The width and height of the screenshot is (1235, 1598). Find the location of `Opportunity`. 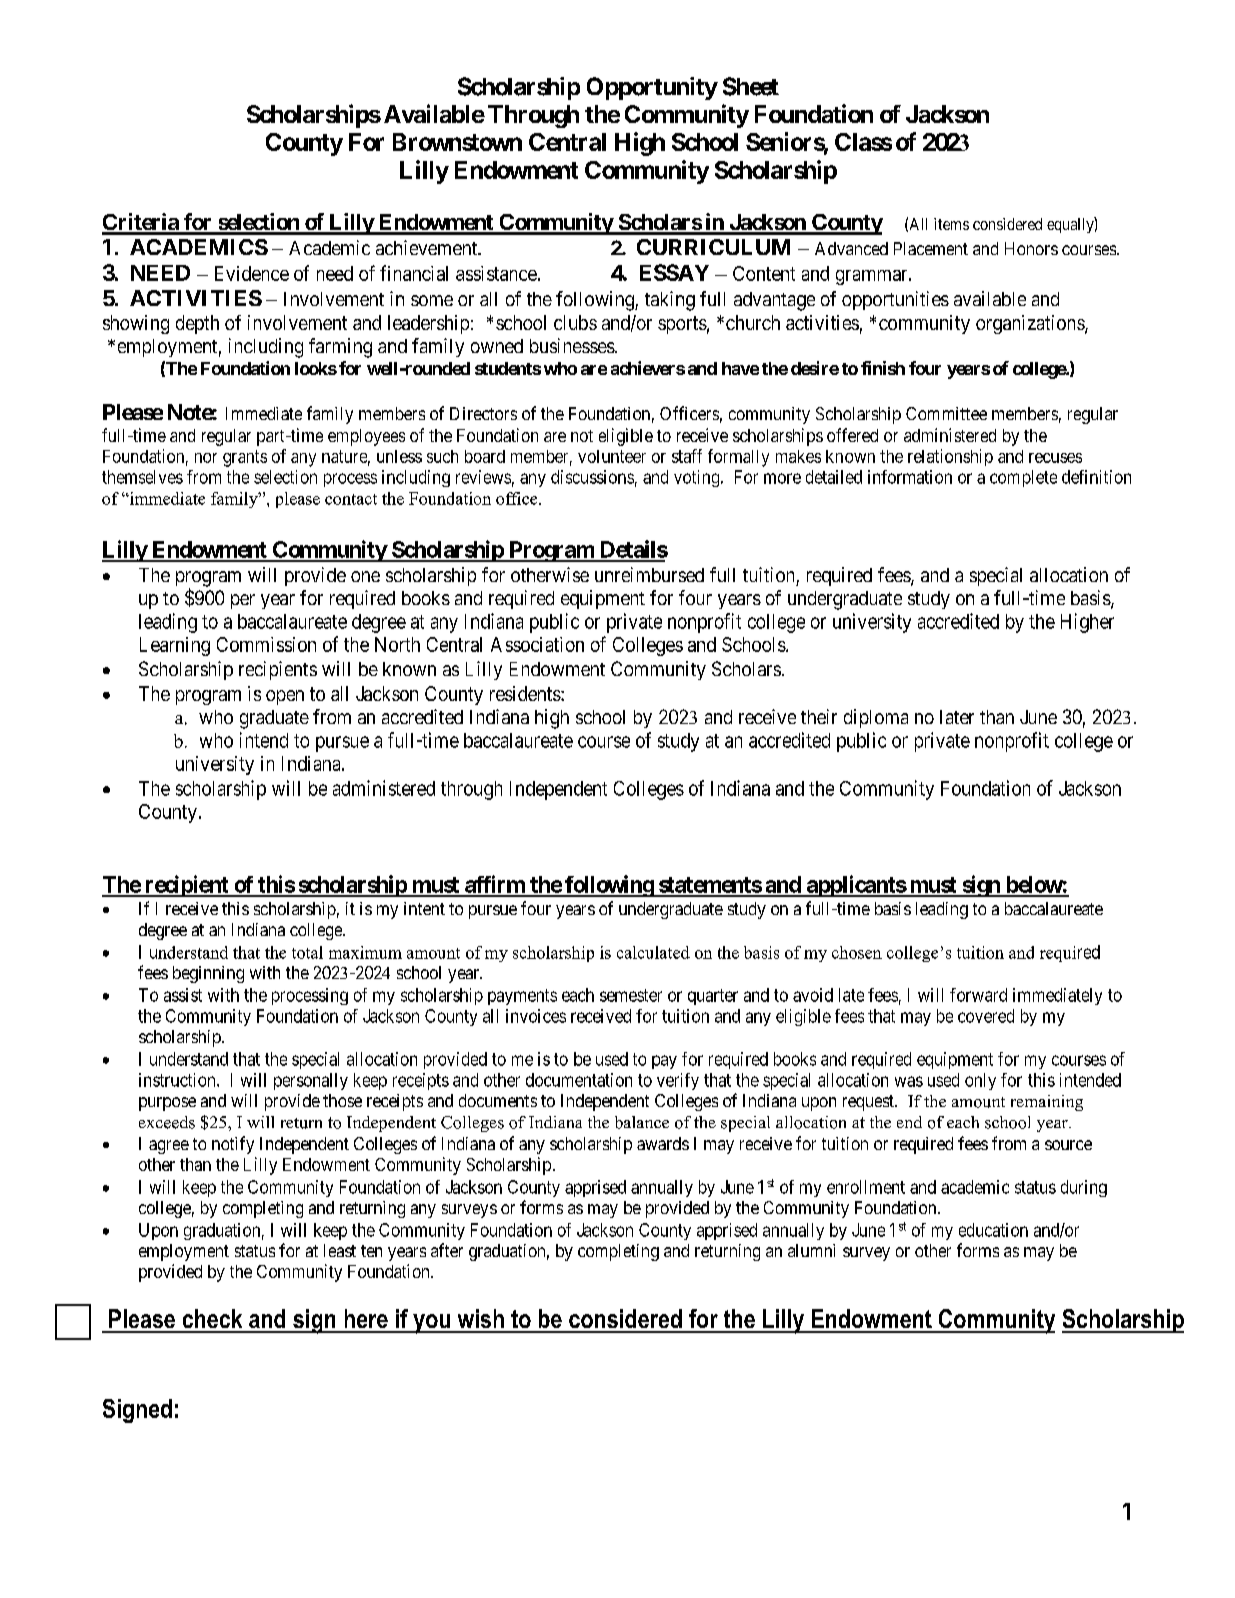

Opportunity is located at coordinates (652, 88).
